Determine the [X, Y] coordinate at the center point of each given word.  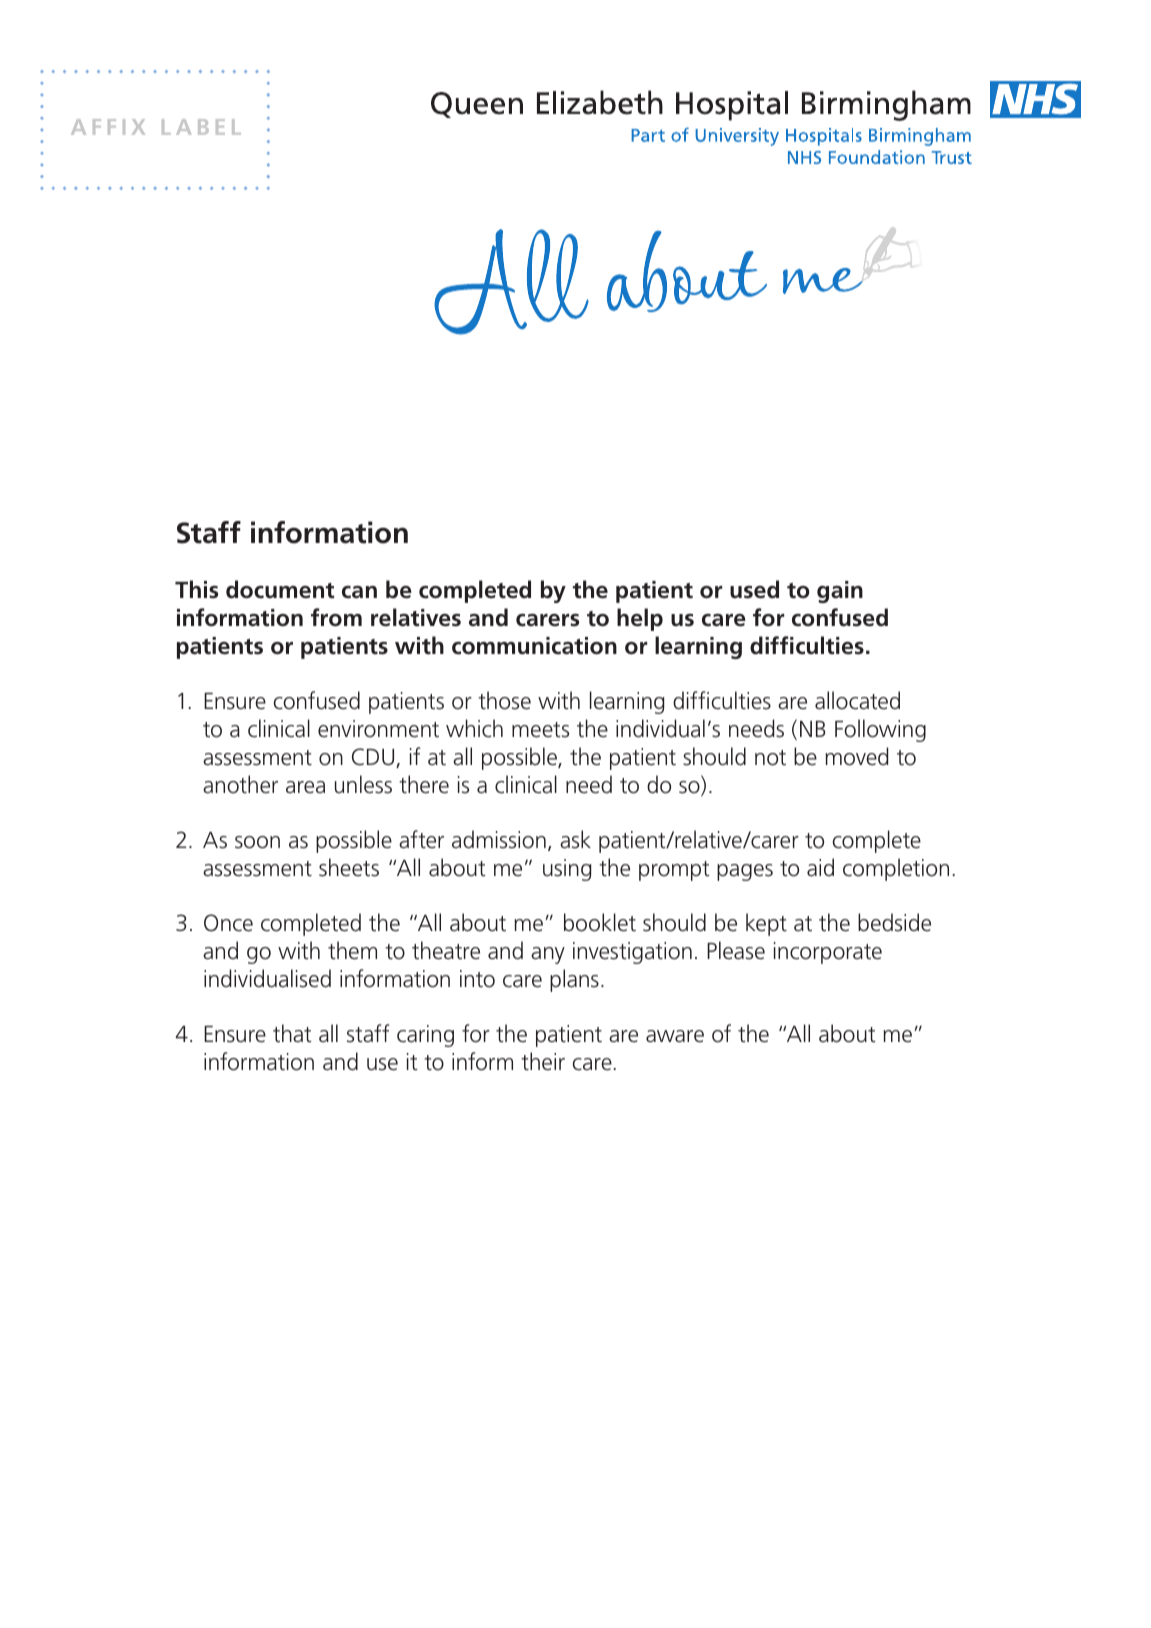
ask [575, 839]
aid [820, 867]
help [640, 619]
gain [840, 592]
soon [257, 842]
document [280, 589]
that [292, 1033]
